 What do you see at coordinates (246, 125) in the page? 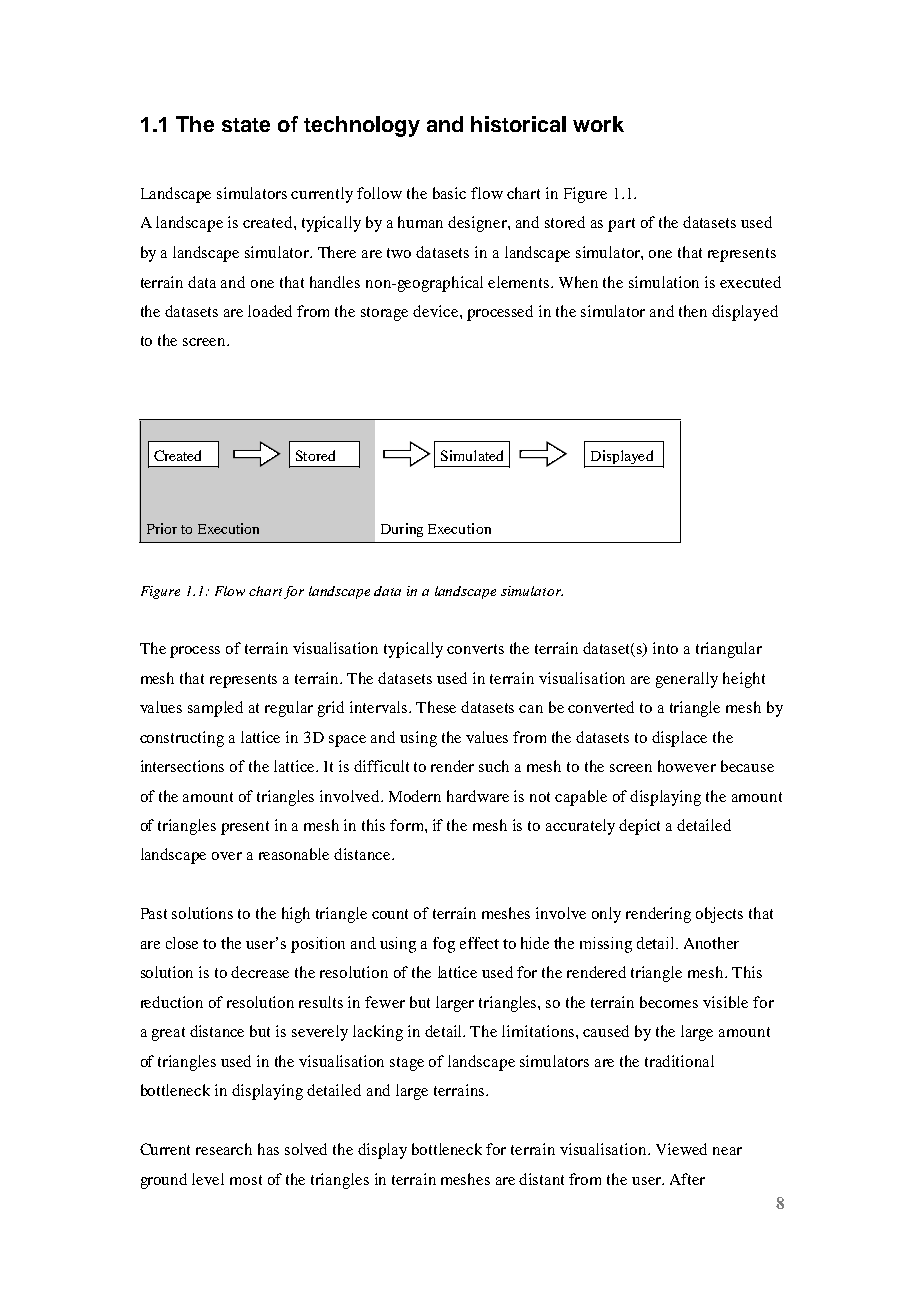
I see `state` at bounding box center [246, 125].
